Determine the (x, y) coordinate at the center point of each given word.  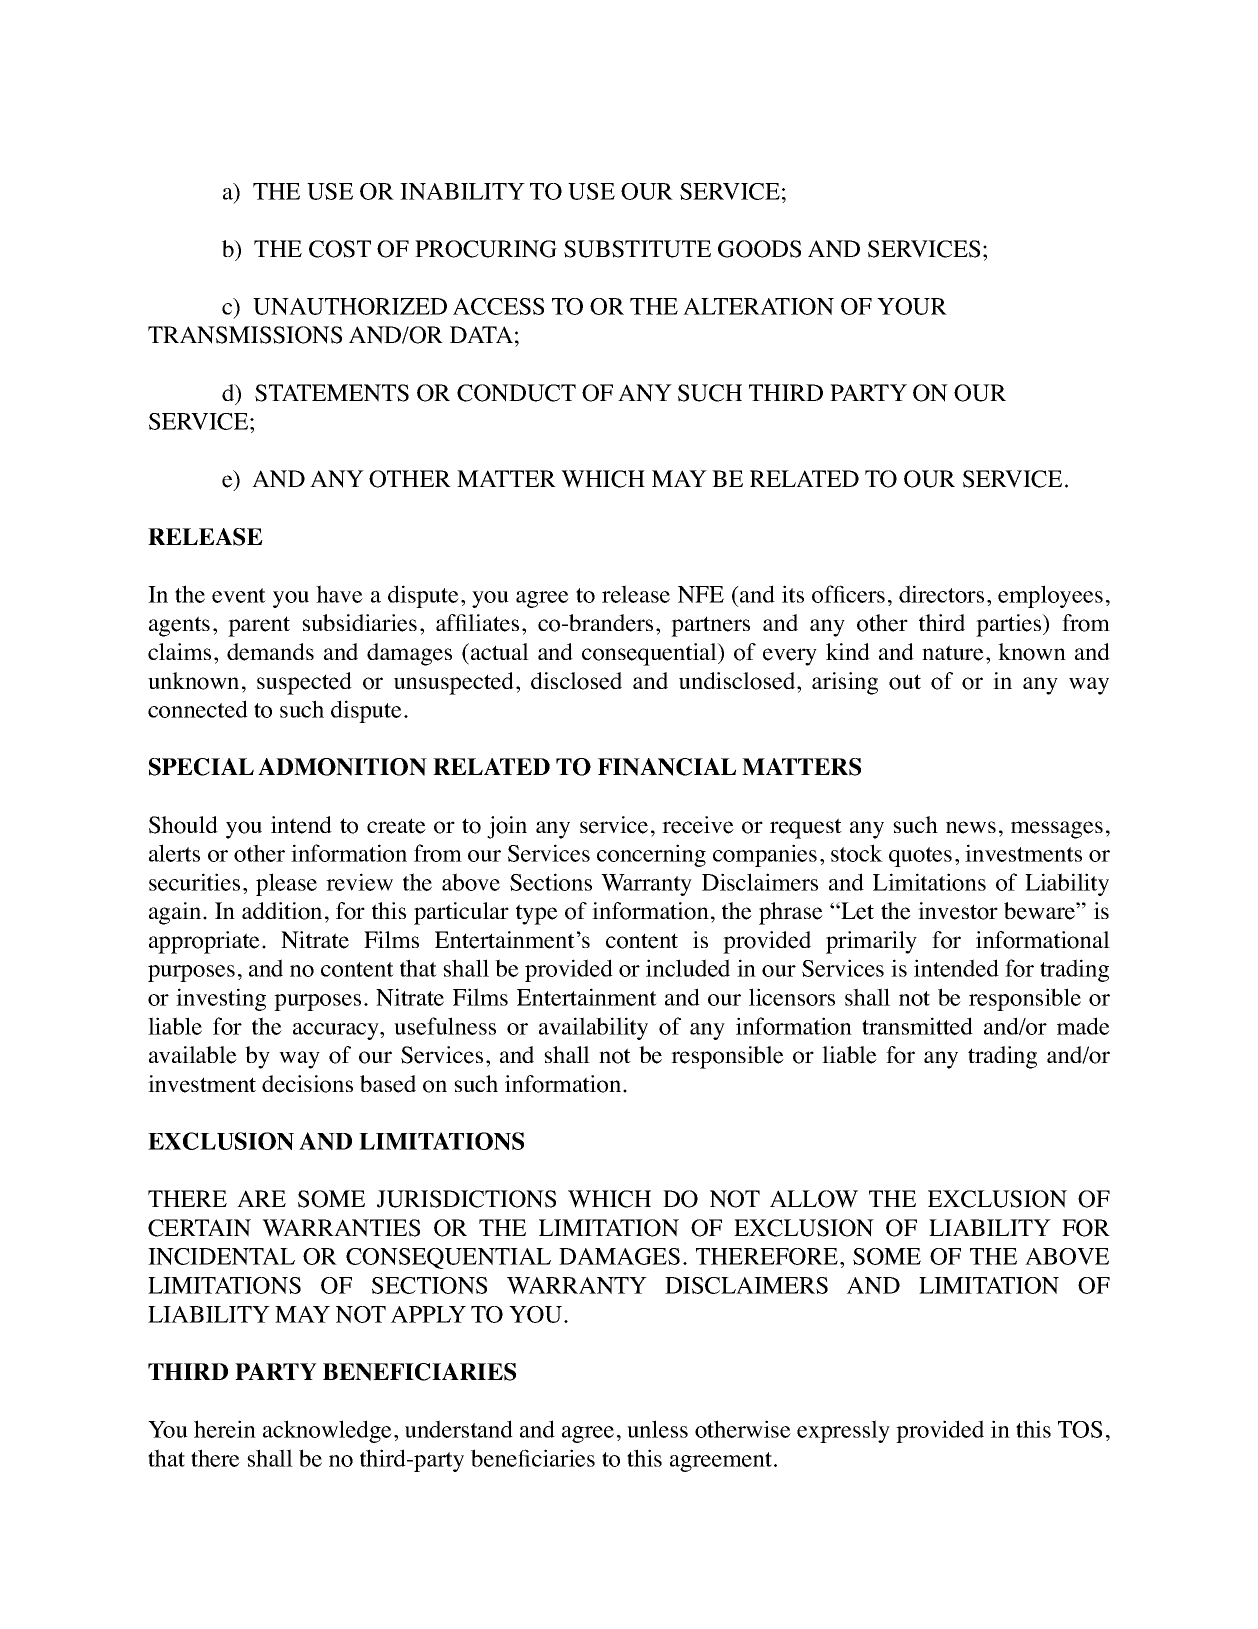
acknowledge (327, 1431)
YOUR (912, 306)
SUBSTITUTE (637, 249)
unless (657, 1429)
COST (340, 249)
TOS (1080, 1429)
